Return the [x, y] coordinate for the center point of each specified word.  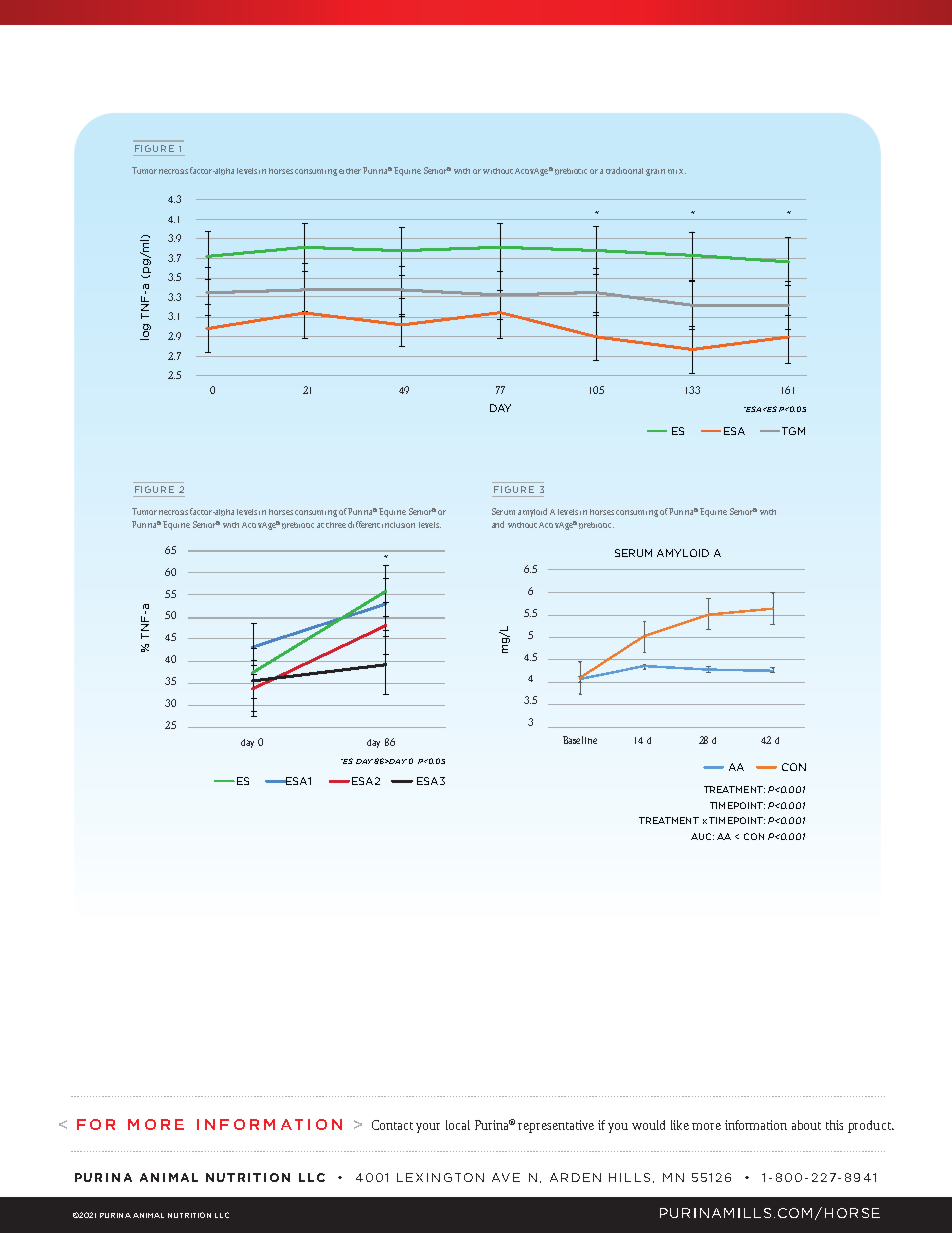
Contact [392, 1125]
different [364, 524]
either [350, 171]
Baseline [580, 740]
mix [677, 171]
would [648, 1125]
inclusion [398, 525]
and [498, 524]
